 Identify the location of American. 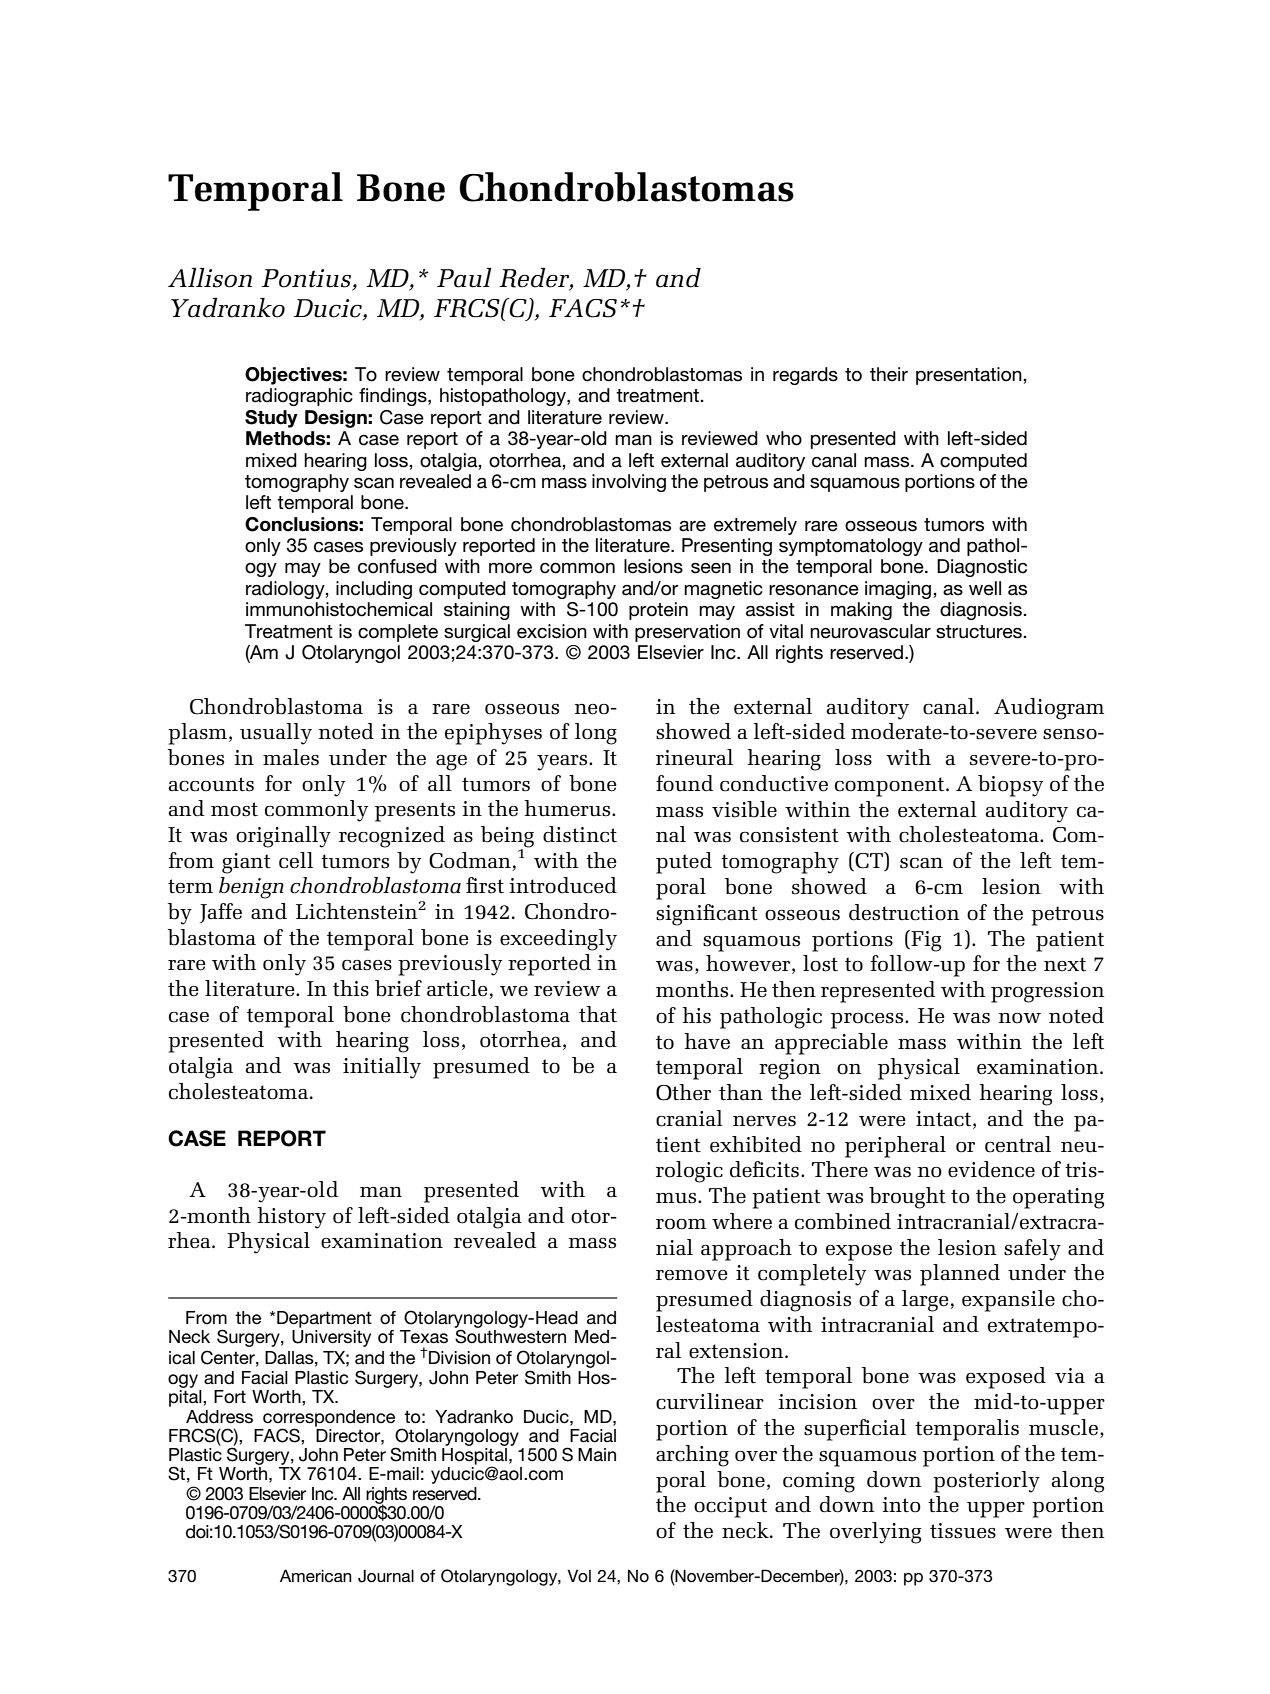
(316, 1575).
